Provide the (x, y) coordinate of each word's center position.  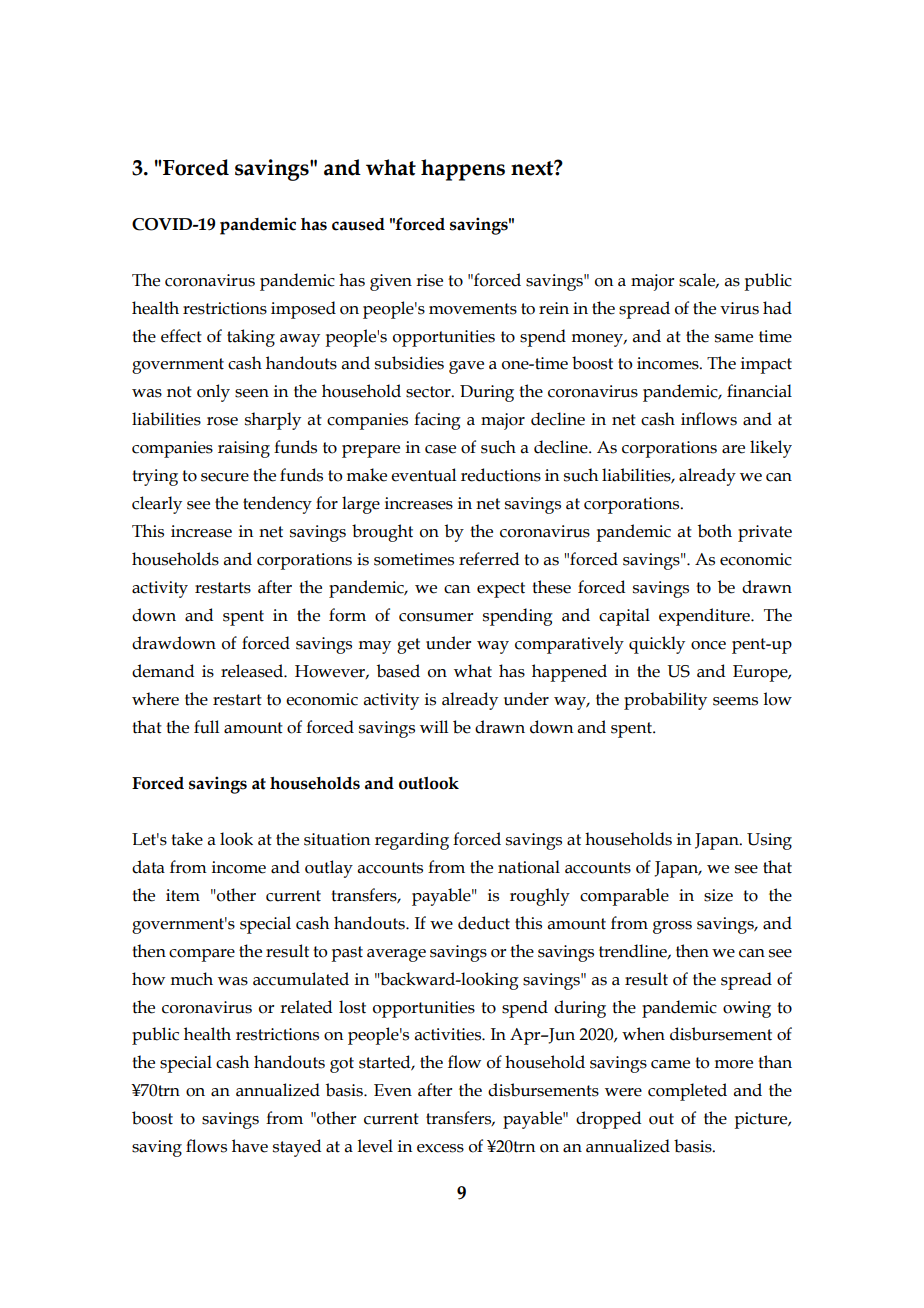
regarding (412, 841)
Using (769, 841)
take (187, 839)
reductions (501, 475)
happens (463, 170)
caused (358, 224)
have (250, 1146)
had (777, 308)
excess (440, 1148)
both (715, 531)
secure (225, 477)
